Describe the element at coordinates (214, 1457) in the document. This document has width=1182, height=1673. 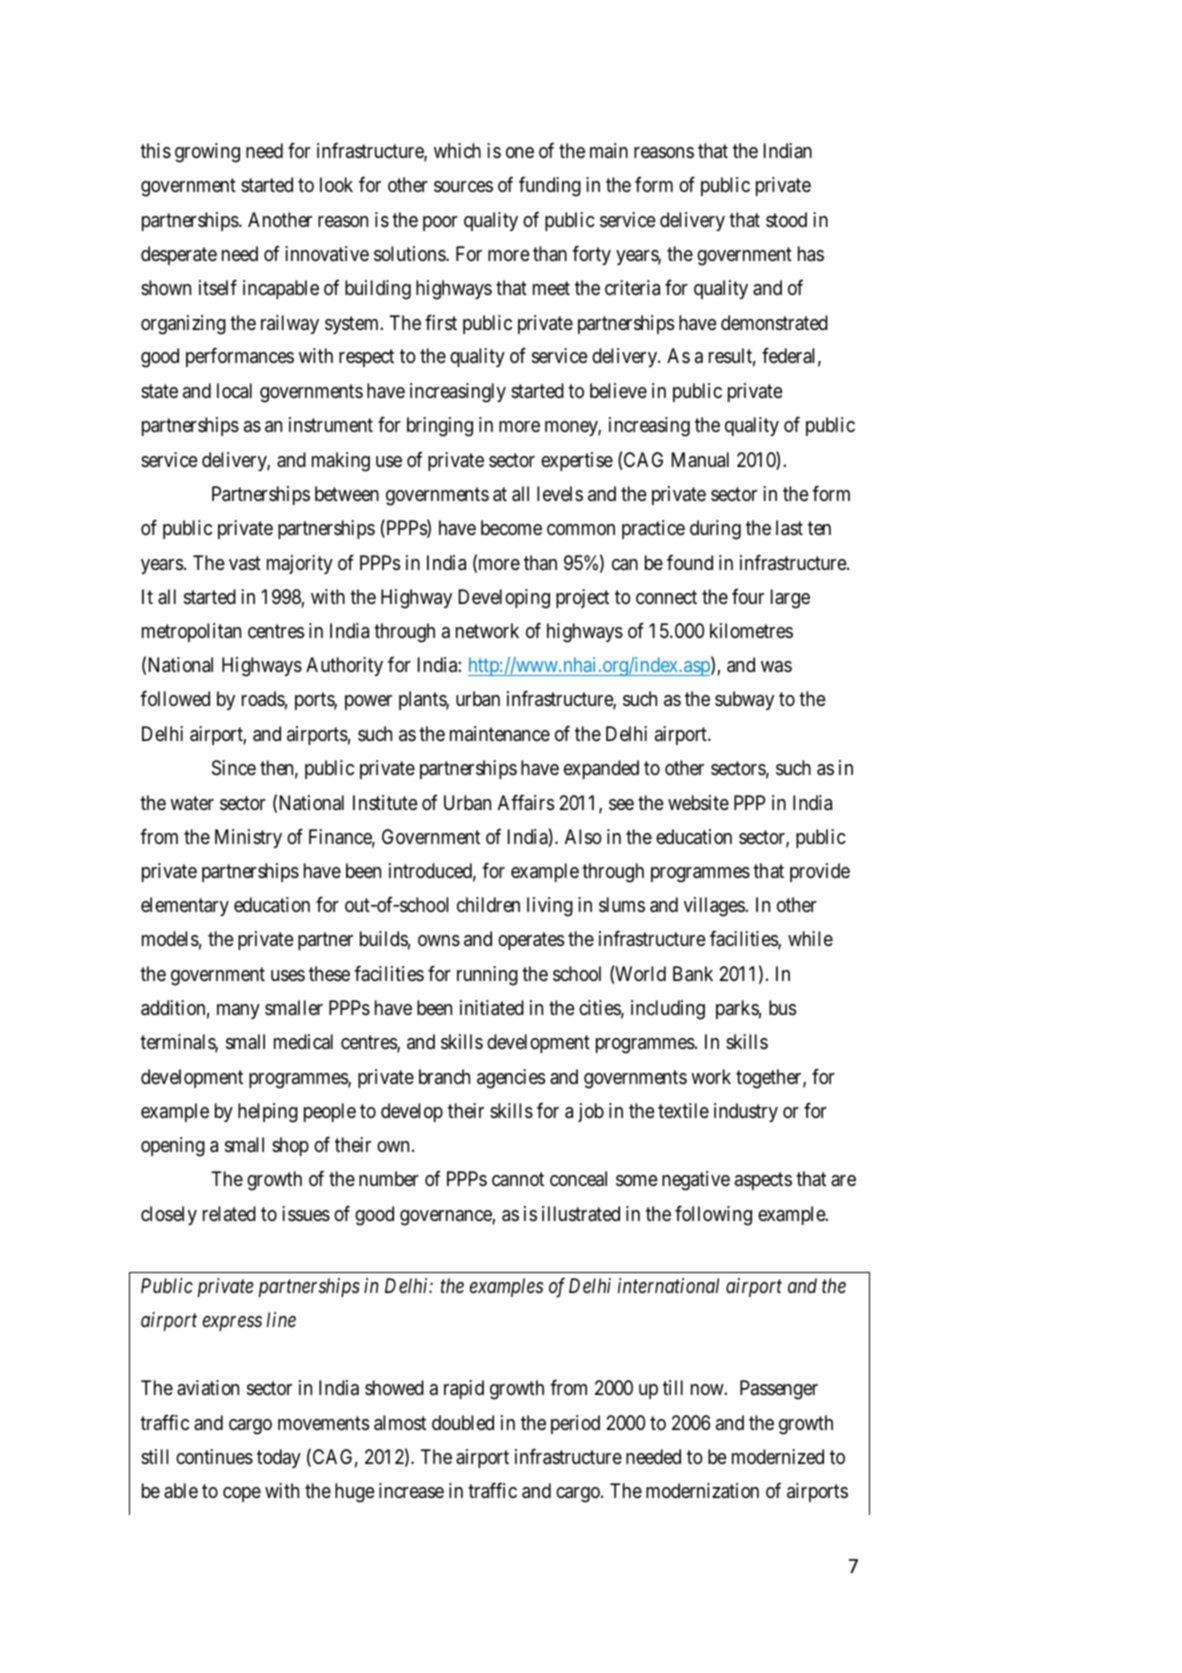
I see `continues` at that location.
